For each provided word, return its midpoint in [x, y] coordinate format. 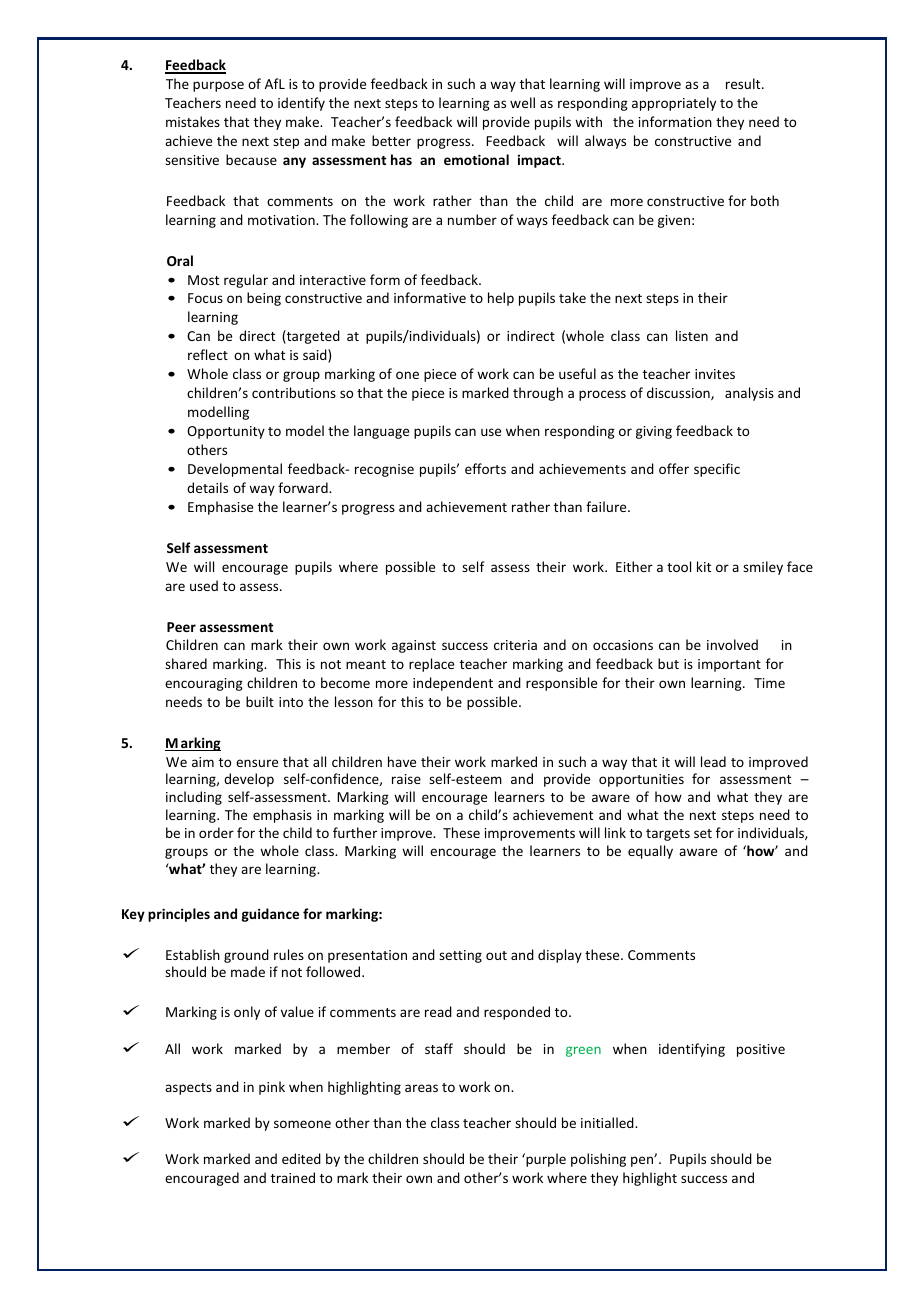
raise [406, 779]
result [744, 83]
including [194, 798]
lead [713, 761]
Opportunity [226, 432]
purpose [218, 86]
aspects [188, 1089]
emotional [476, 159]
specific [717, 470]
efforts [485, 468]
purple [545, 1160]
